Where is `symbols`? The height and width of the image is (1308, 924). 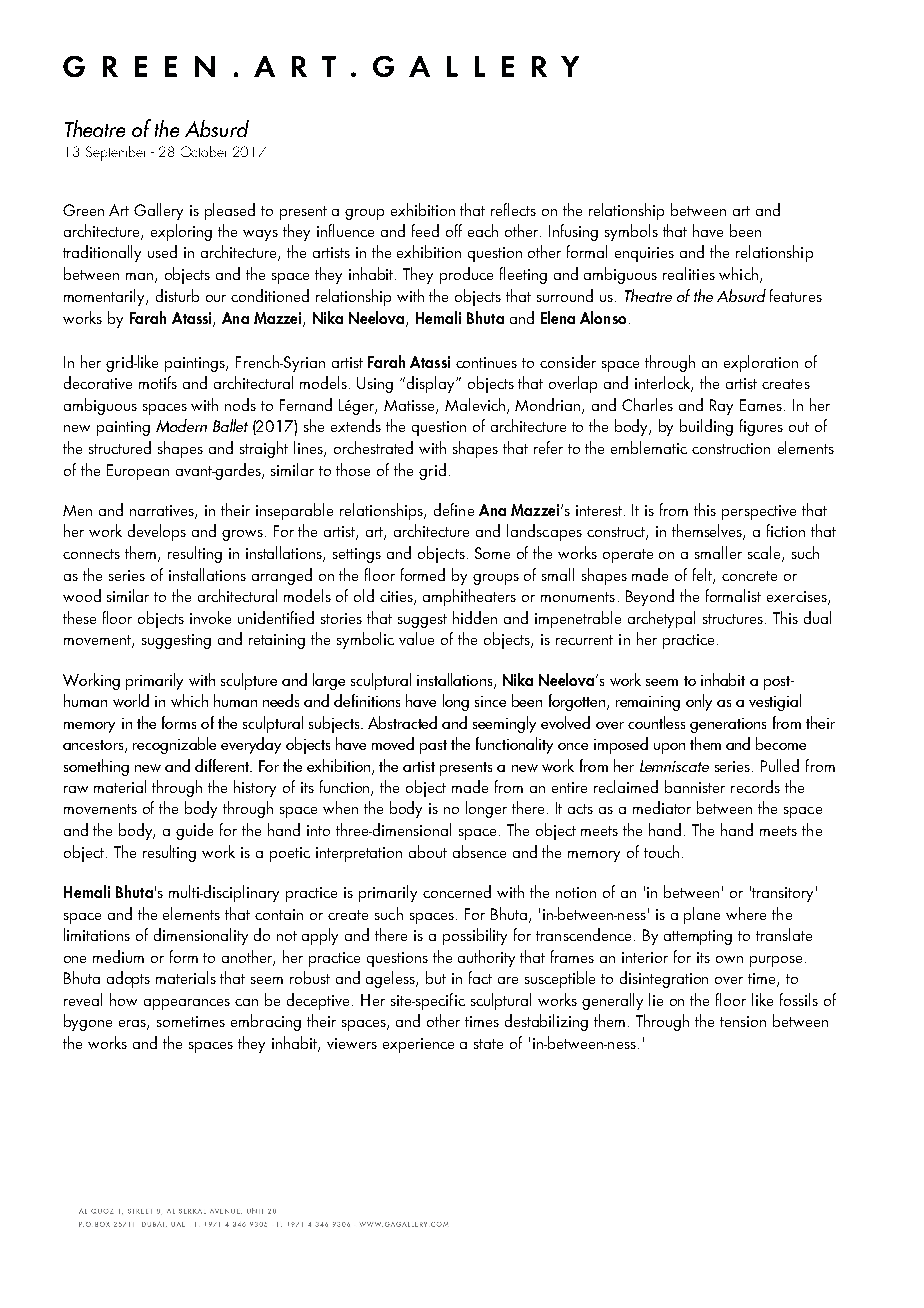 symbols is located at coordinates (631, 232).
